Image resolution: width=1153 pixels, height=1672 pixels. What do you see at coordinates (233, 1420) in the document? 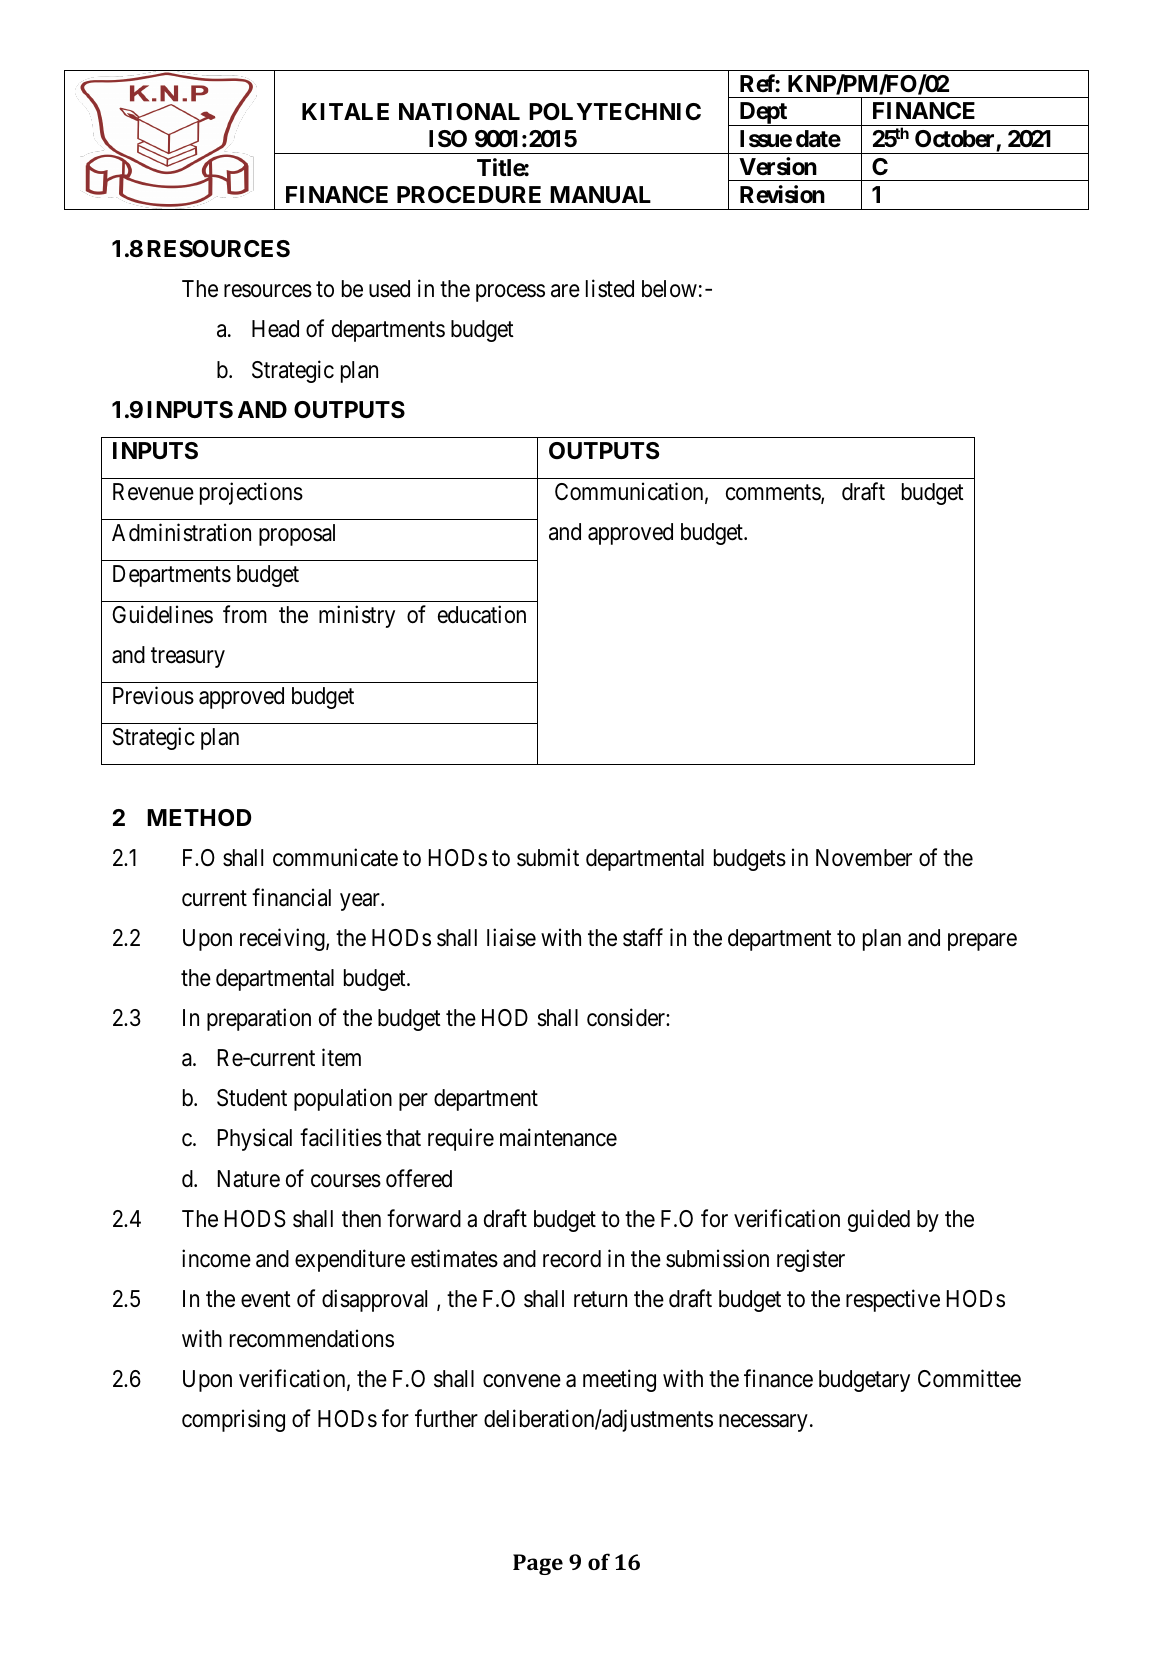
I see `comprising` at bounding box center [233, 1420].
